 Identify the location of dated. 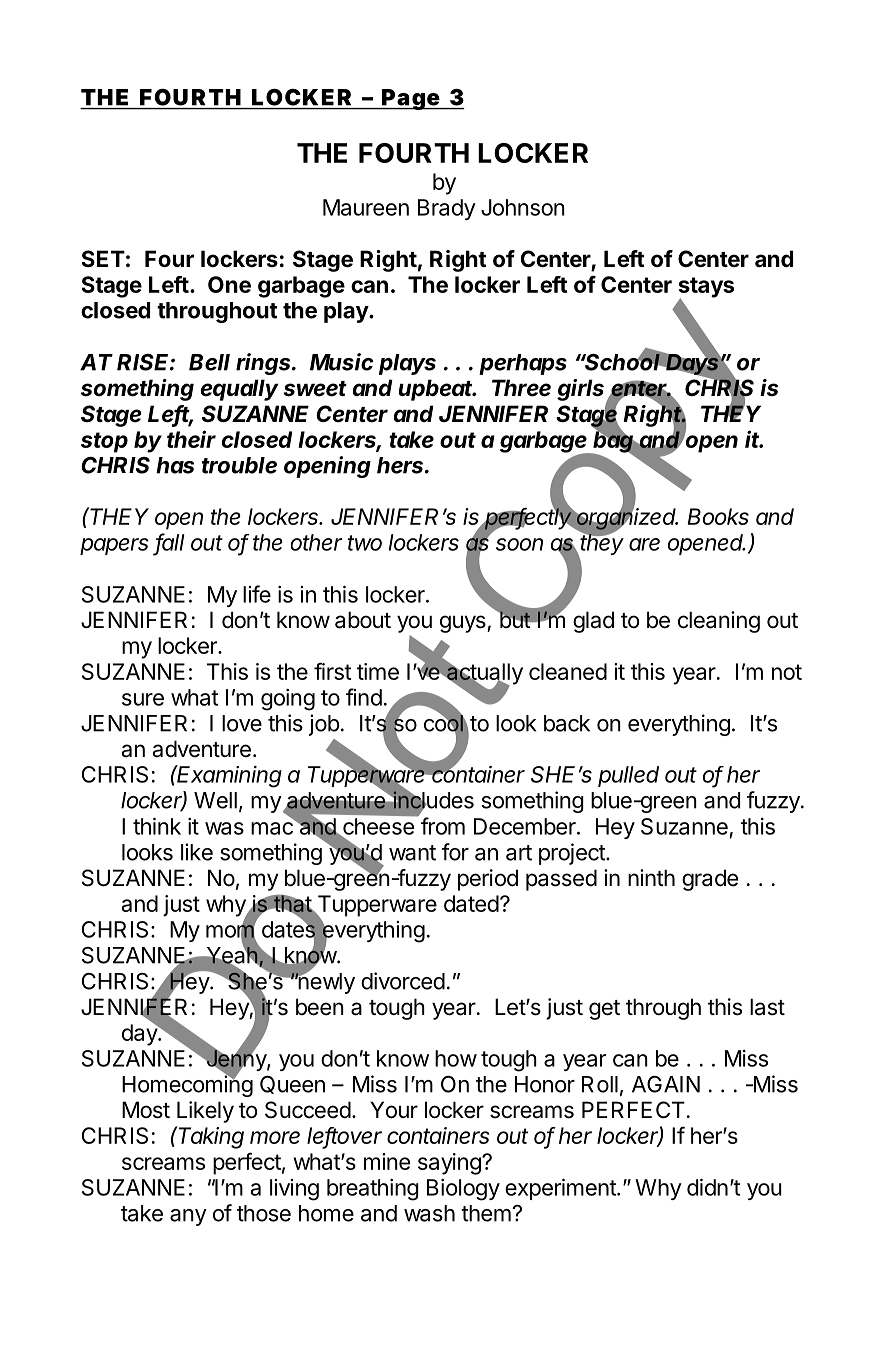
(471, 903).
